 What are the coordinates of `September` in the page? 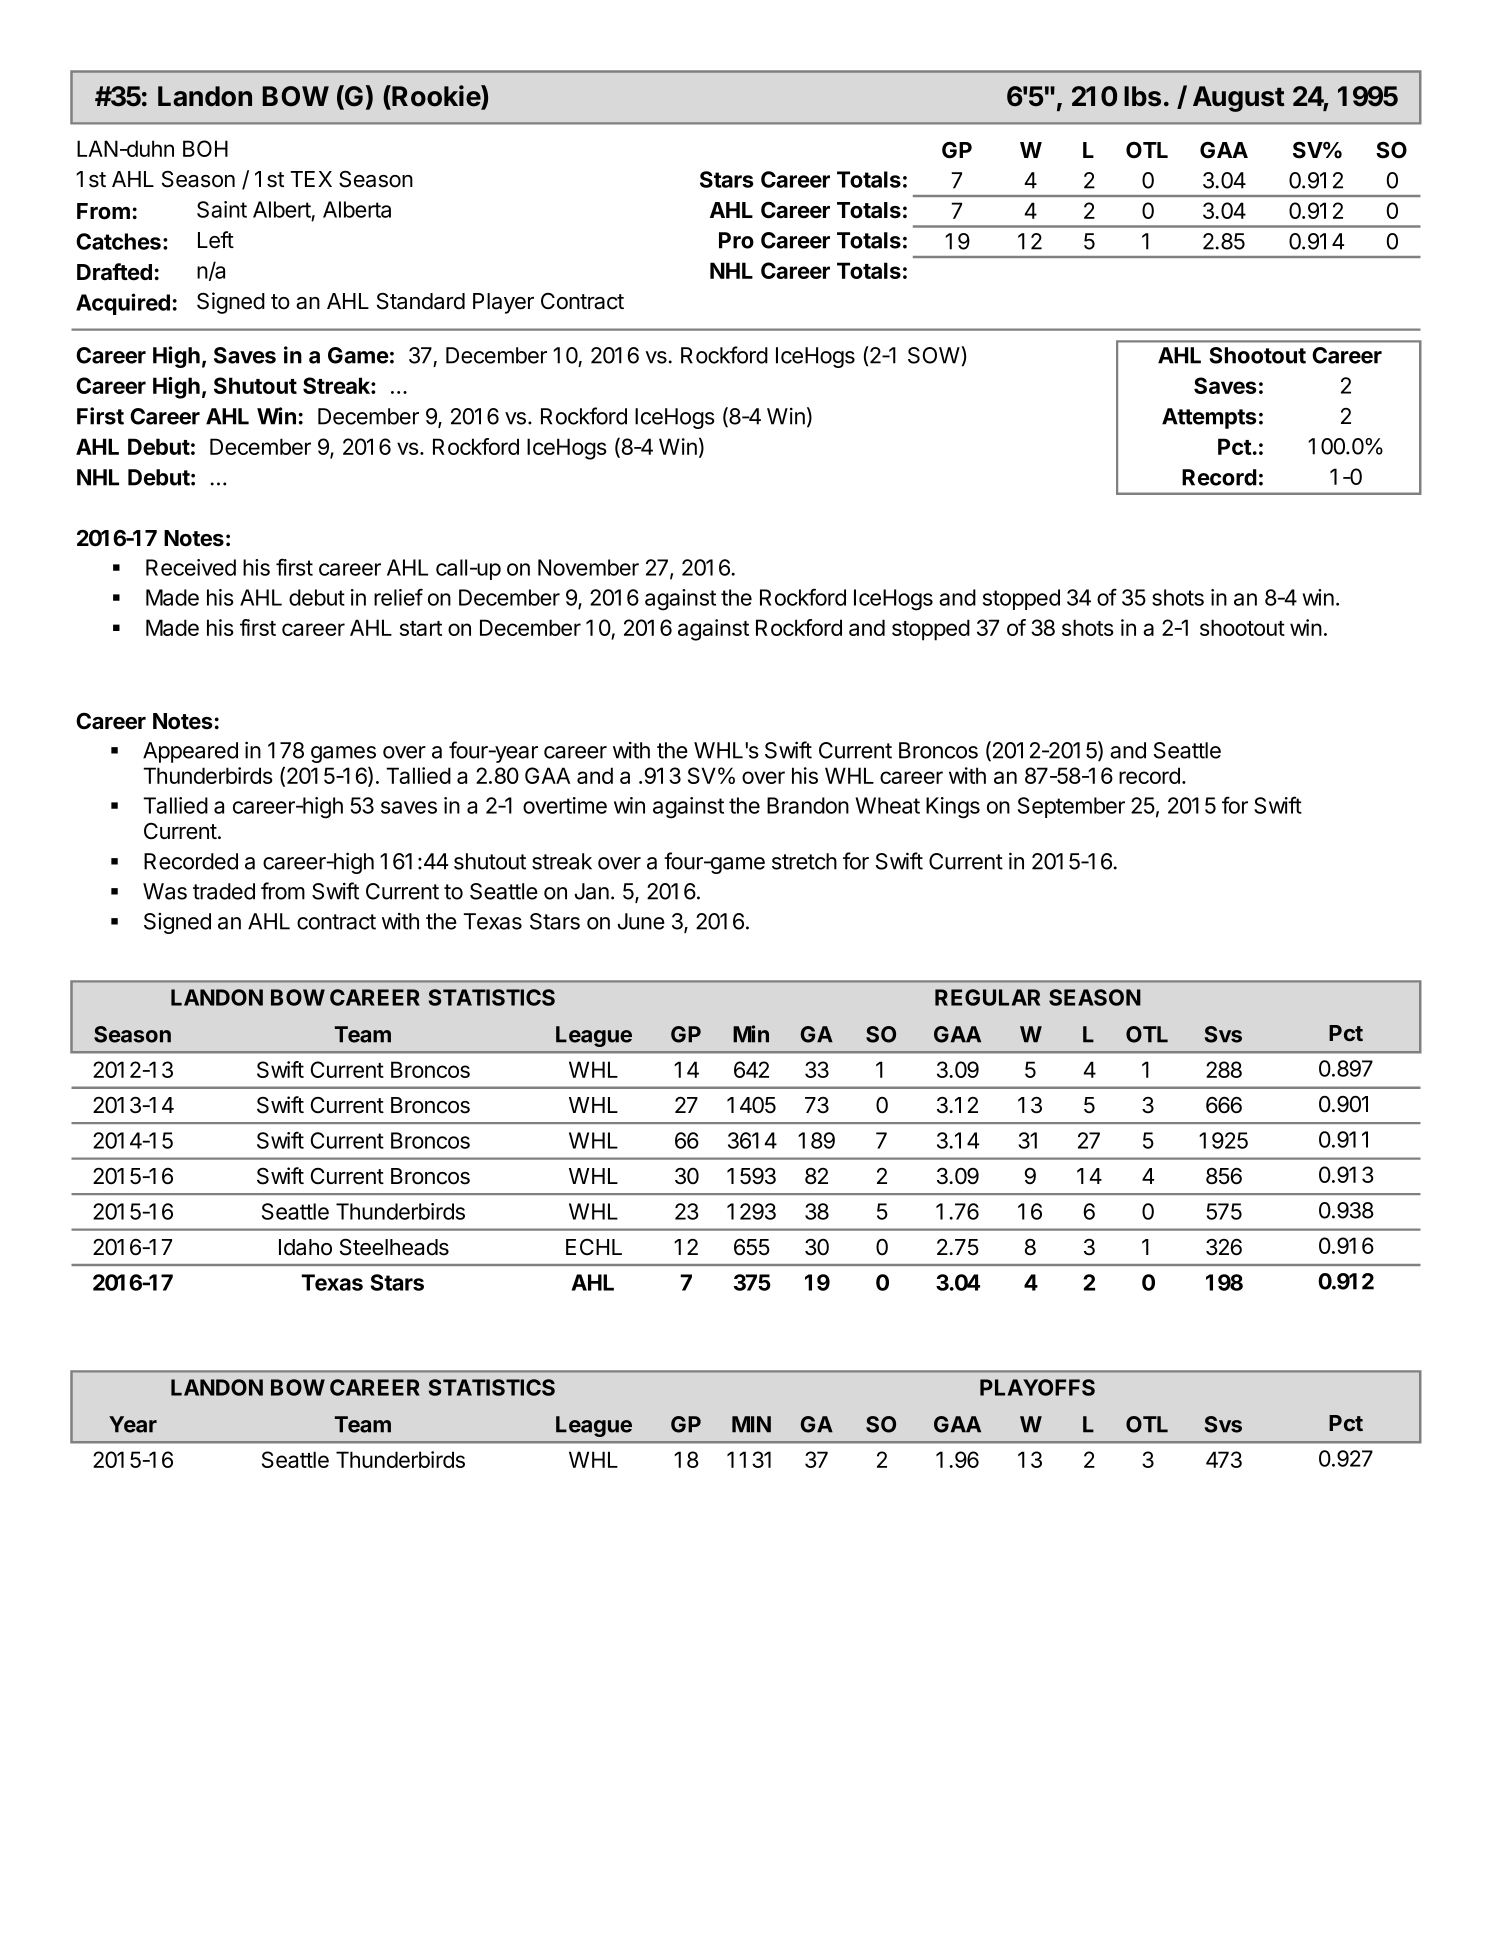 It's located at (1071, 807).
